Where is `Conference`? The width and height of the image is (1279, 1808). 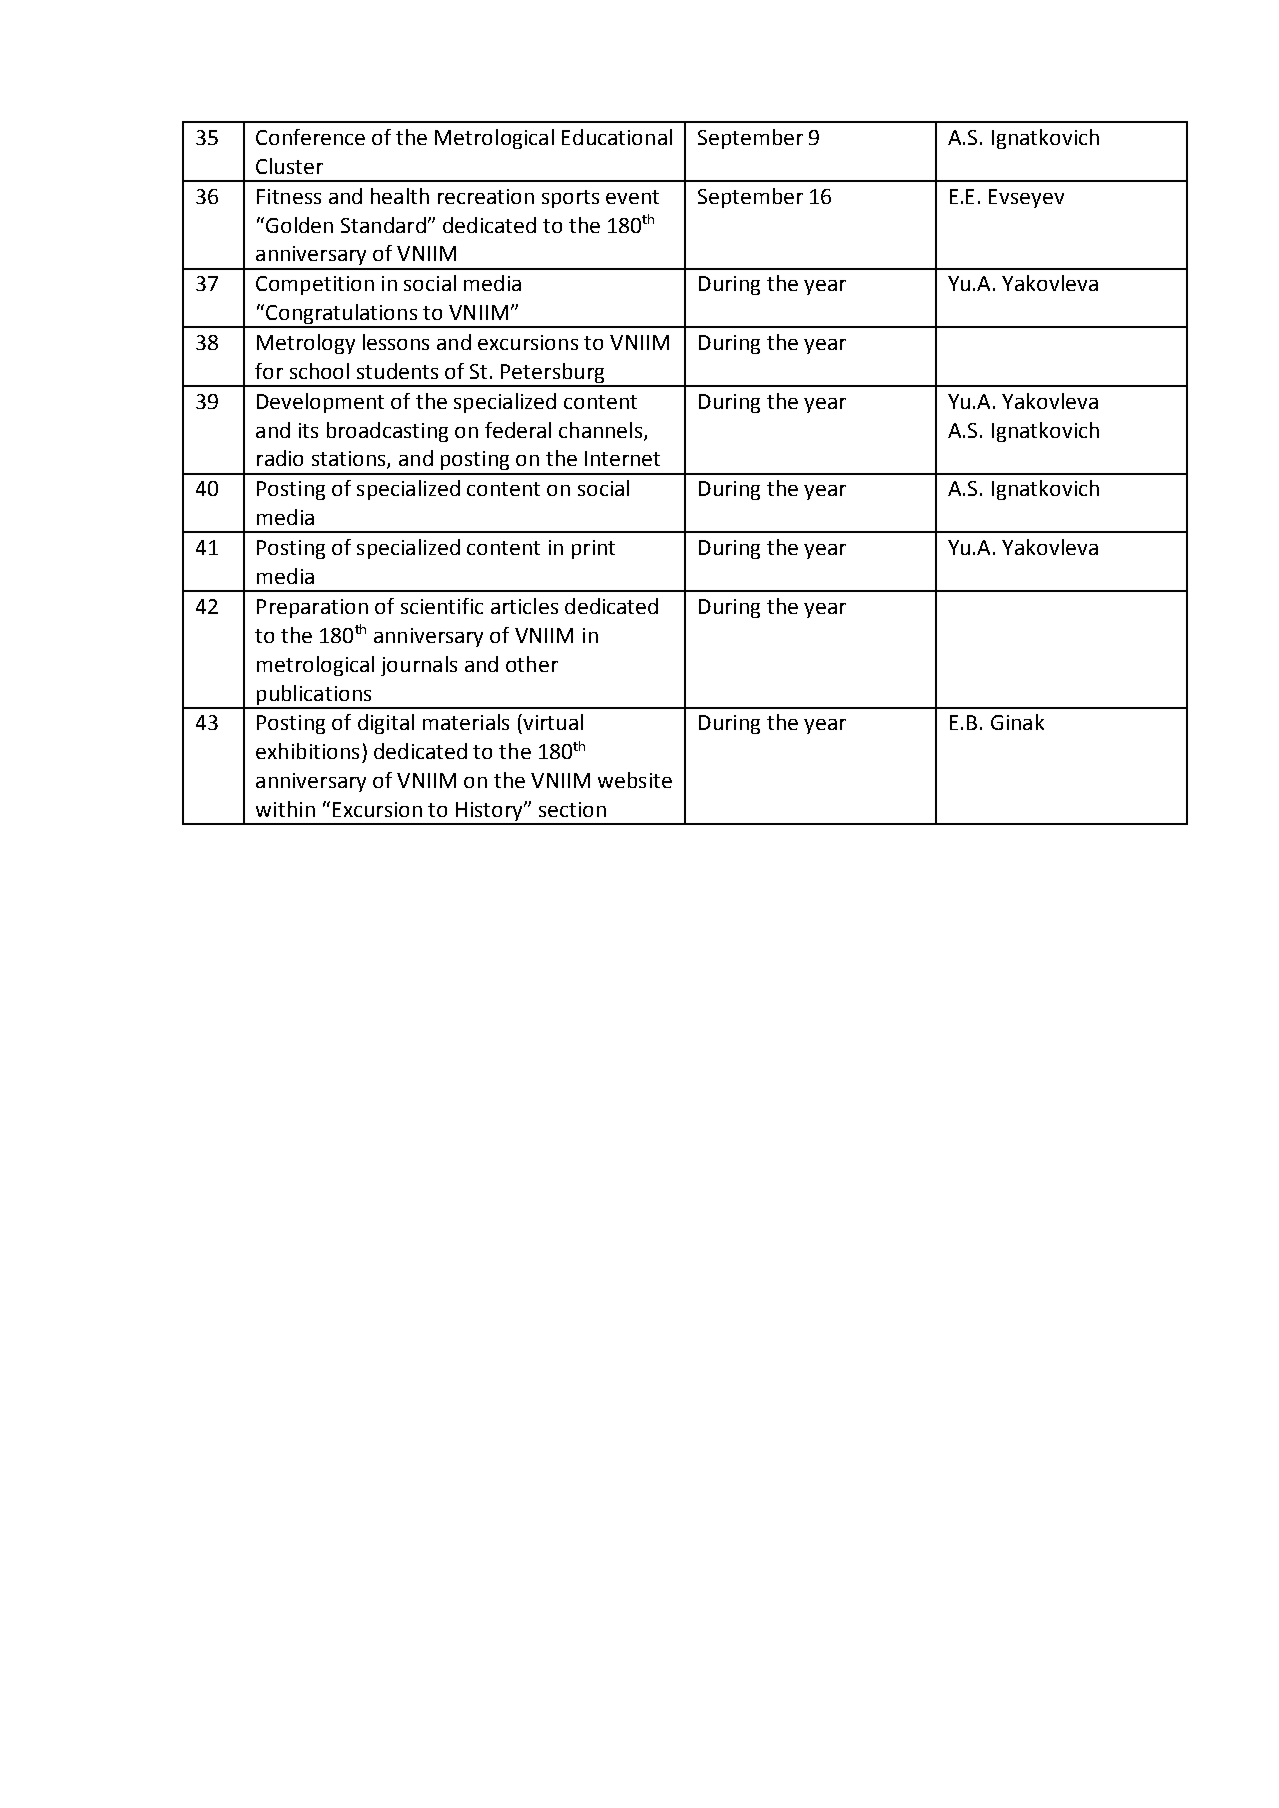 Conference is located at coordinates (310, 137).
